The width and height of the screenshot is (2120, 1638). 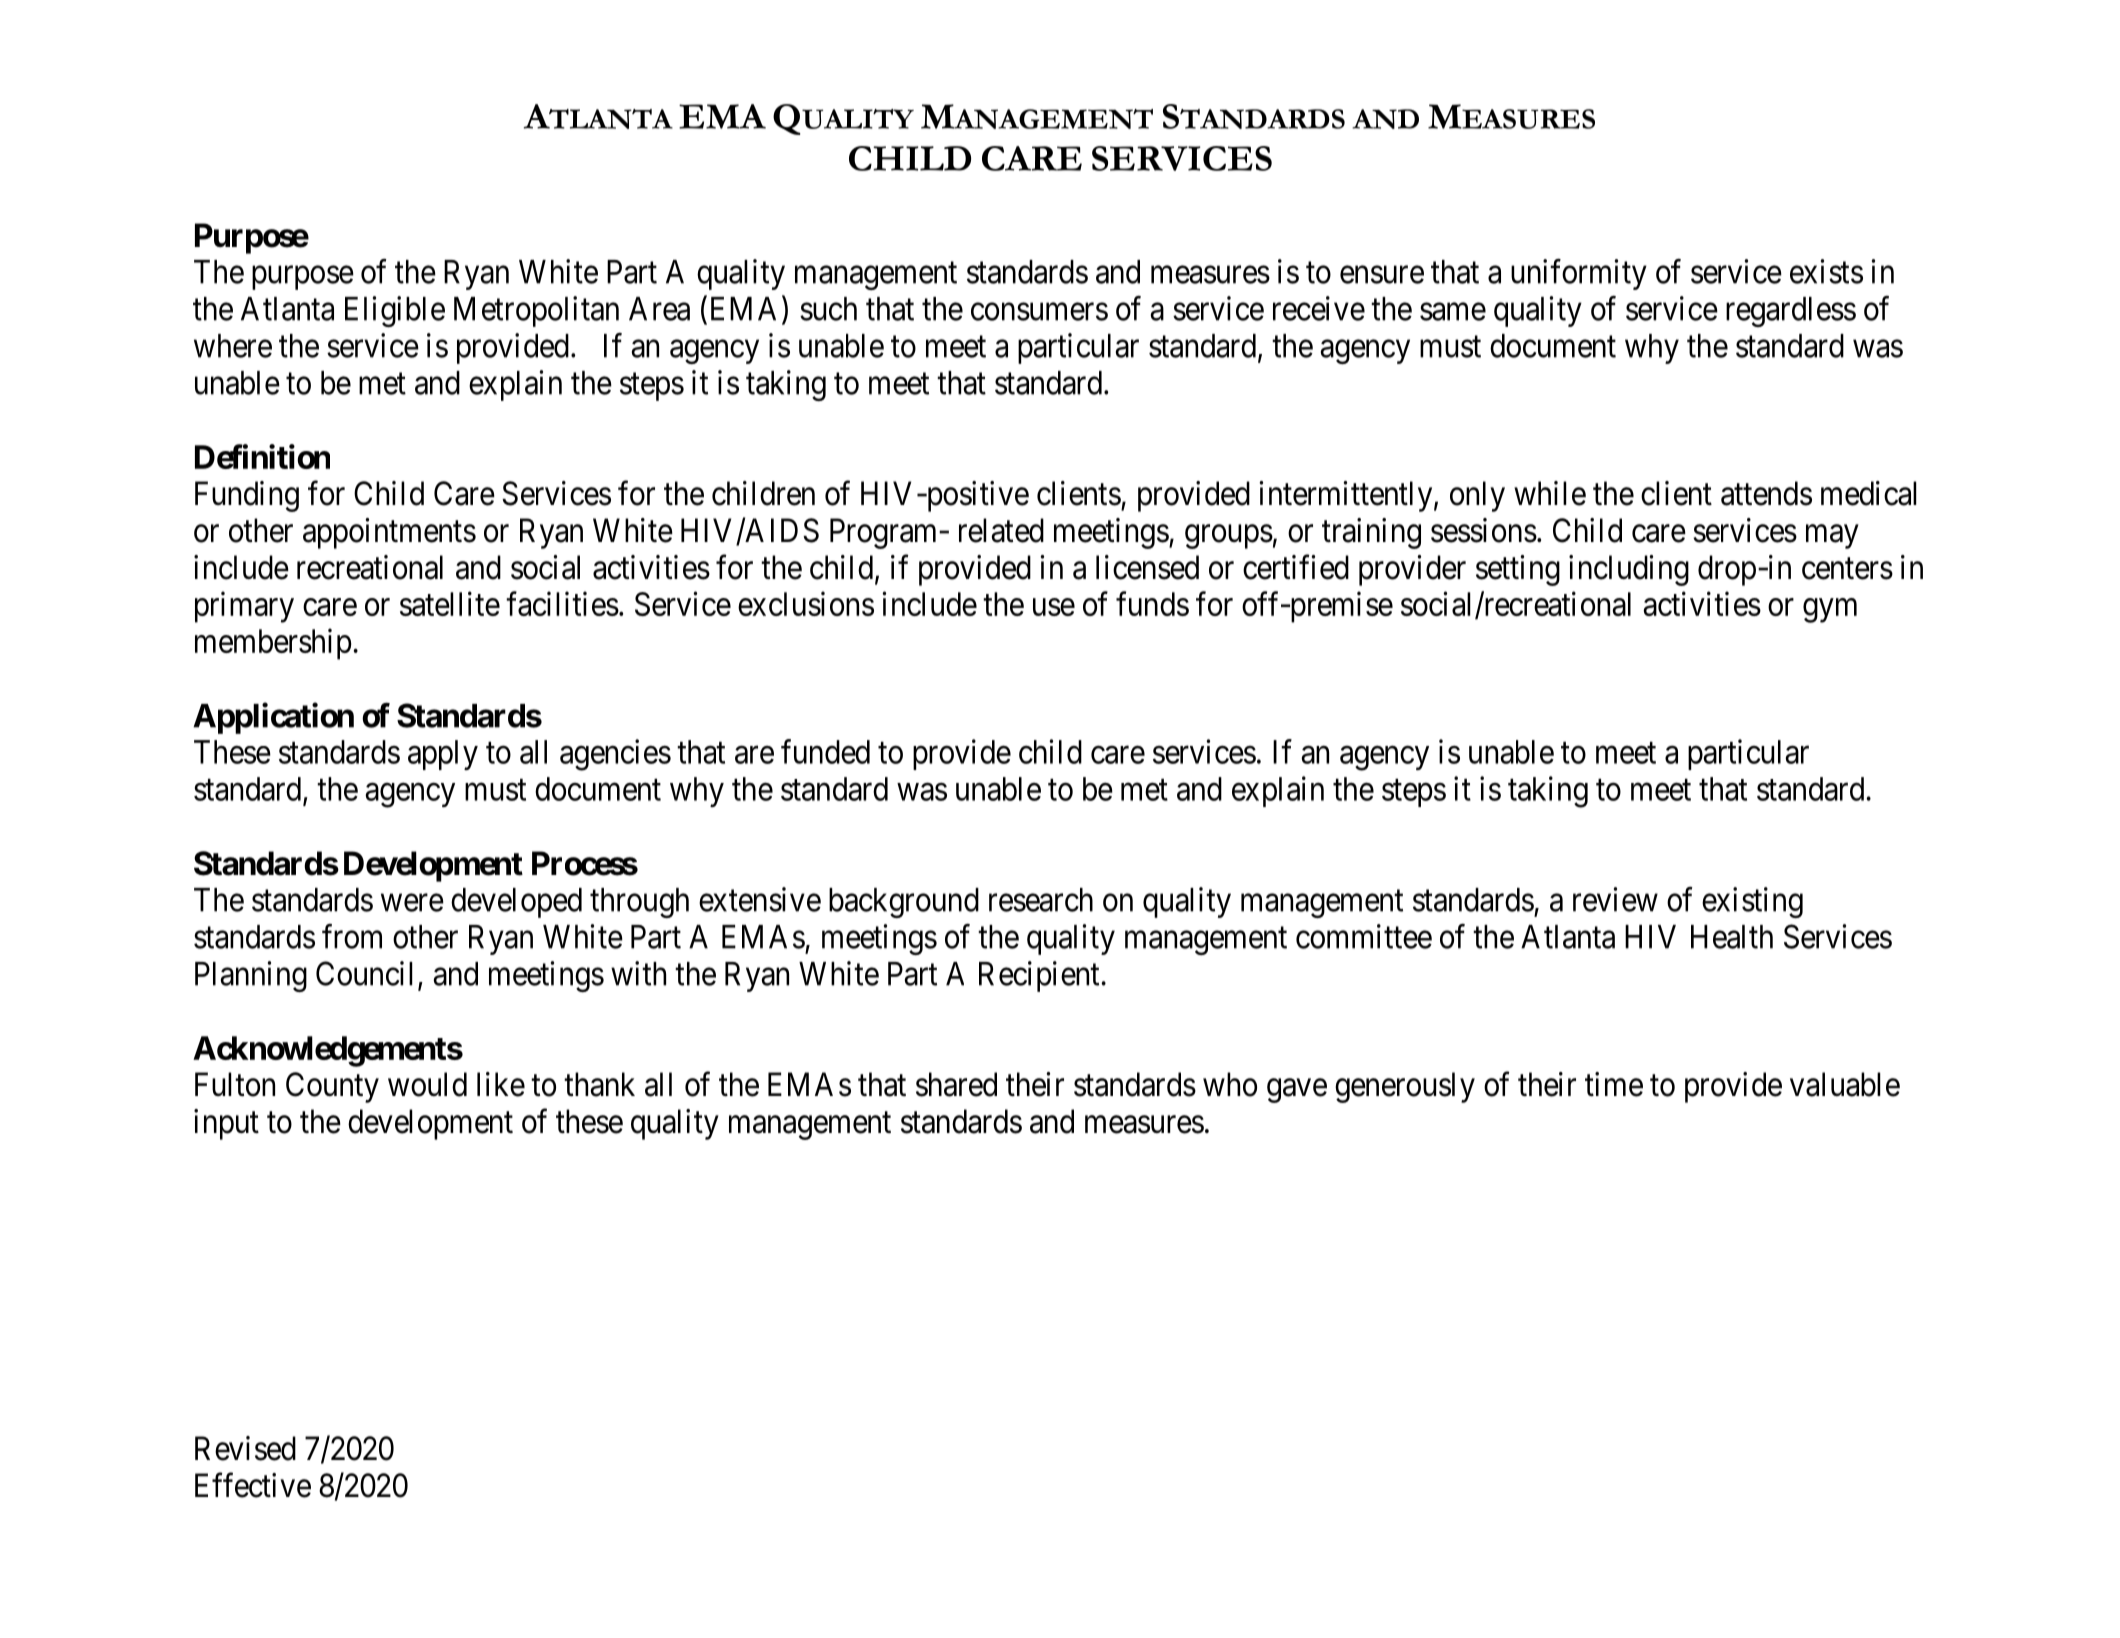 What do you see at coordinates (395, 311) in the screenshot?
I see `Eligible` at bounding box center [395, 311].
